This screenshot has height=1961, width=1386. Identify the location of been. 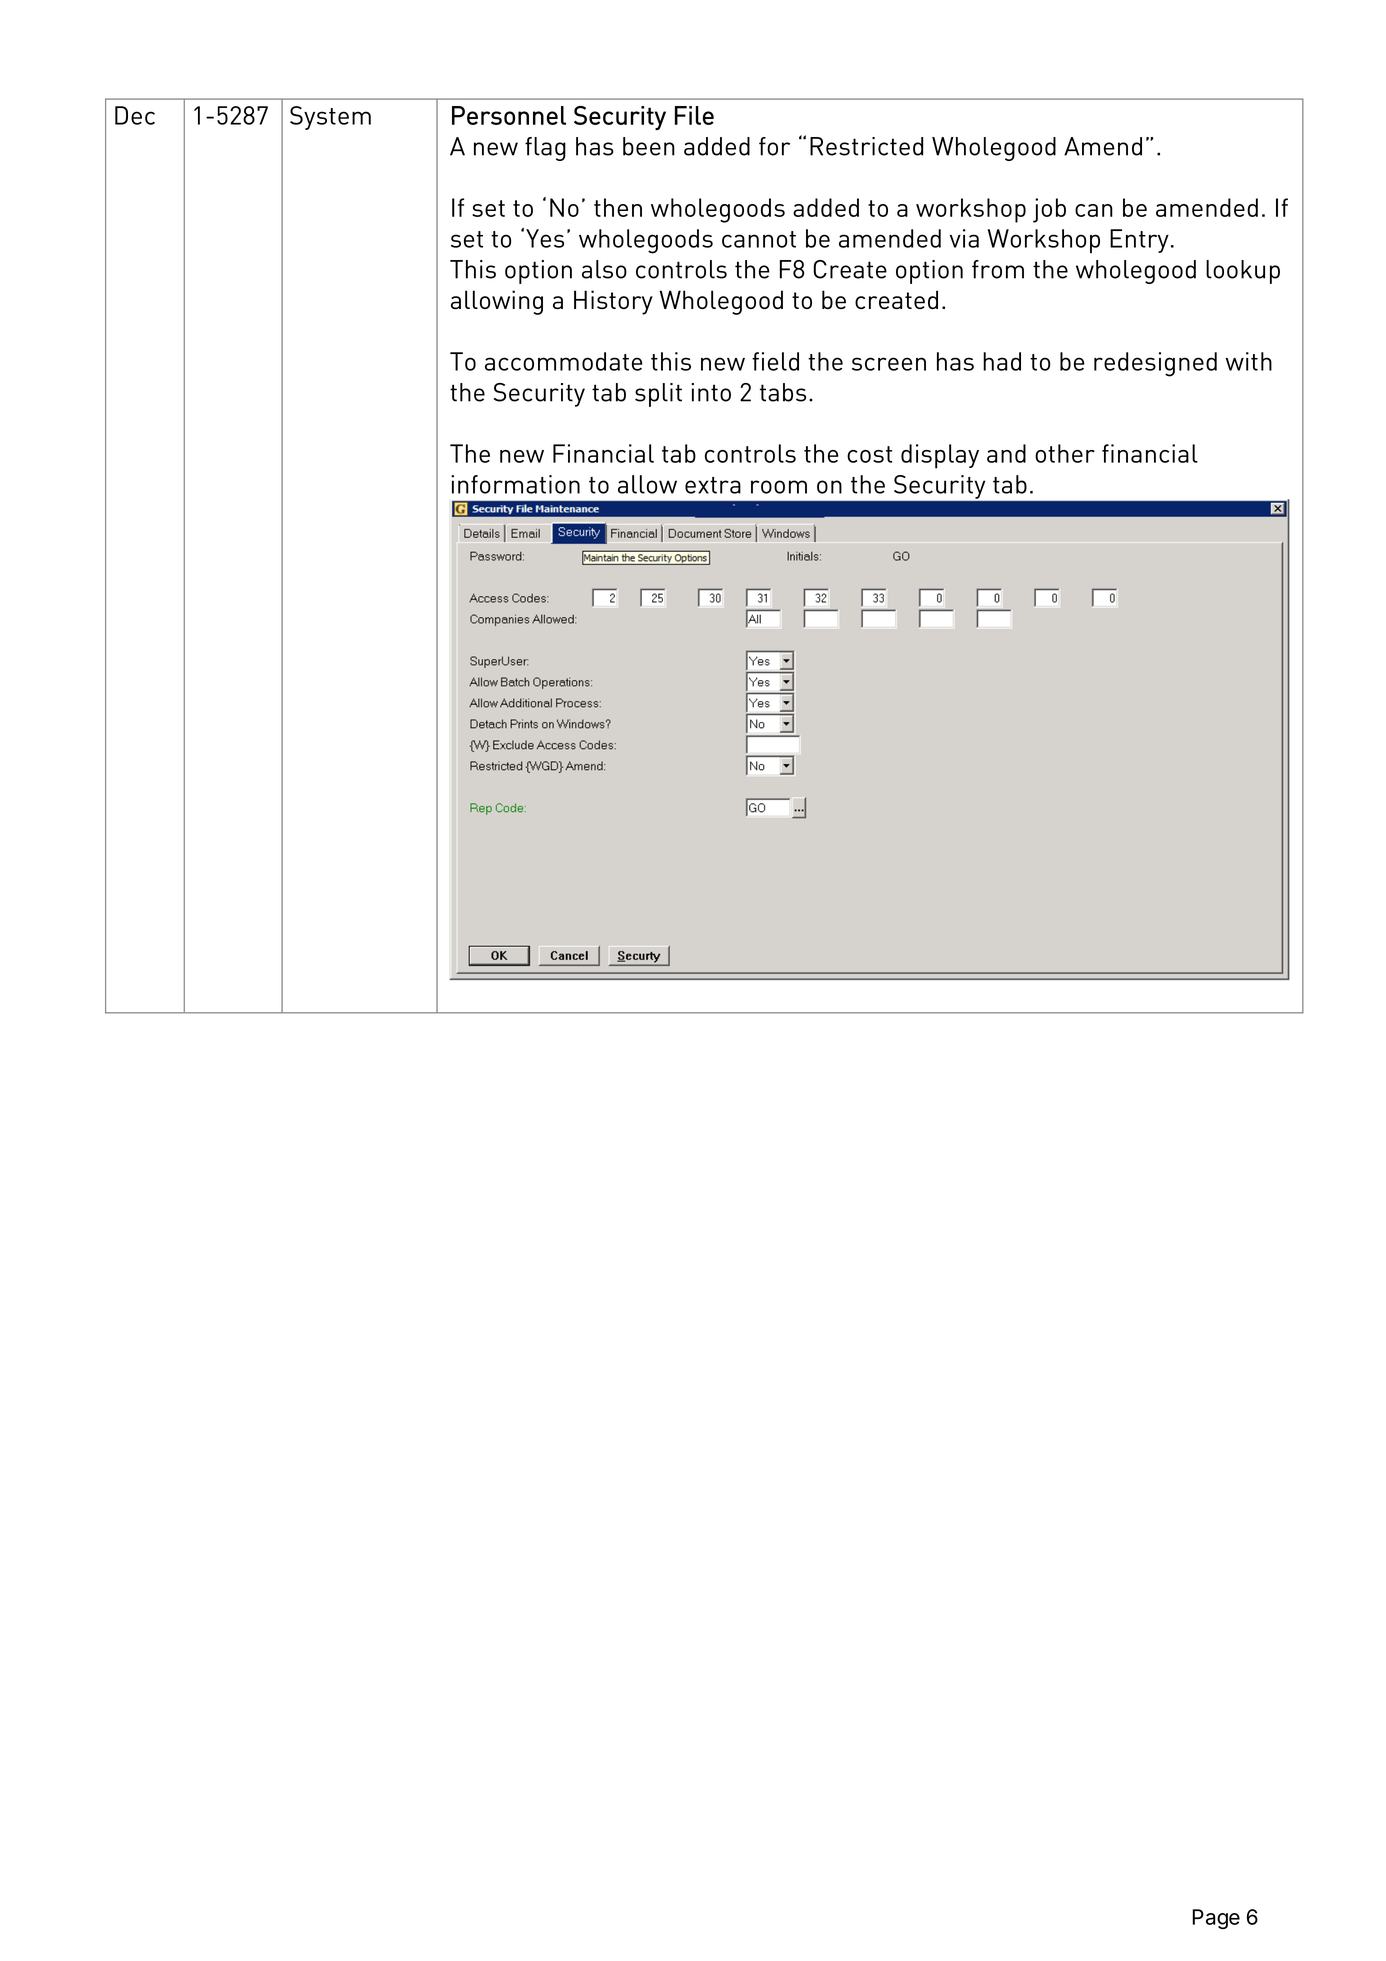
(649, 146).
